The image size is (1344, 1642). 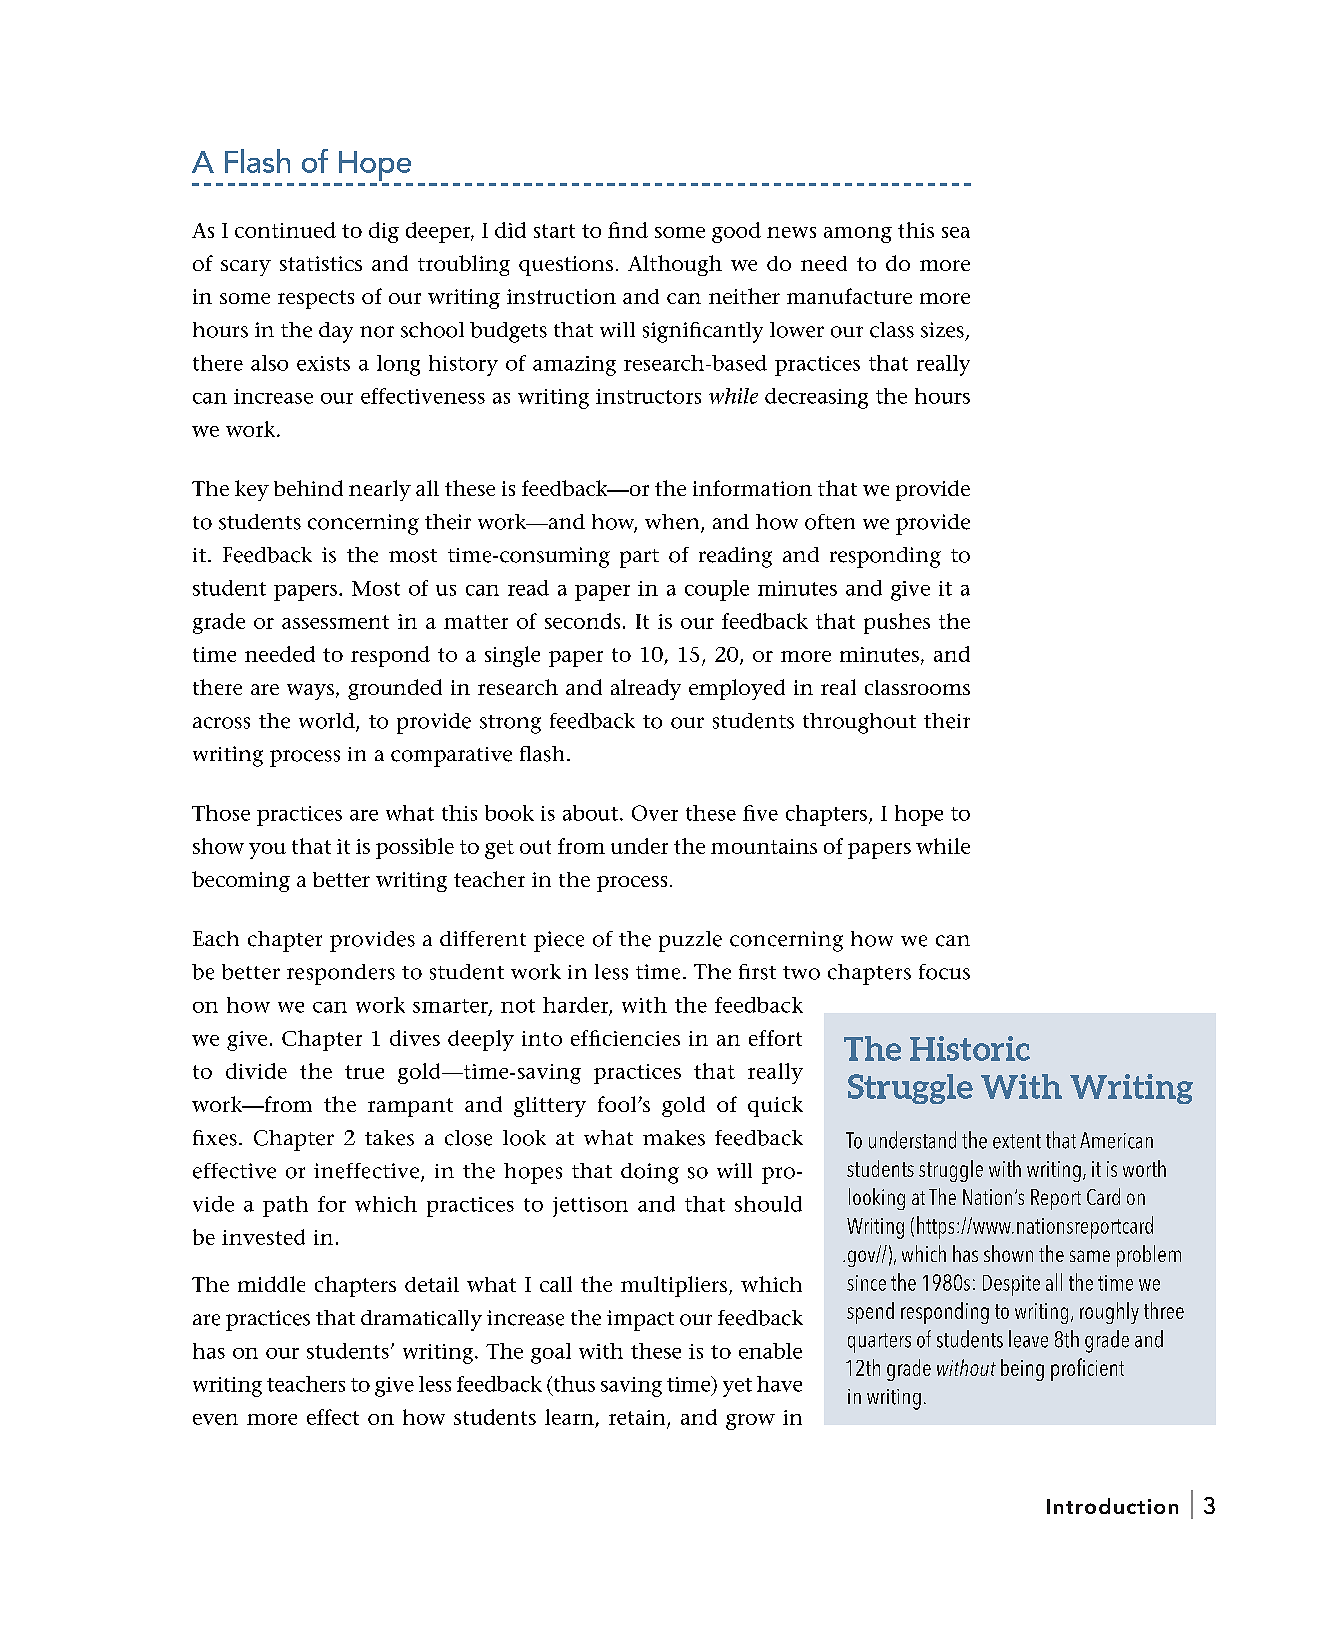 What do you see at coordinates (215, 1419) in the image?
I see `even` at bounding box center [215, 1419].
